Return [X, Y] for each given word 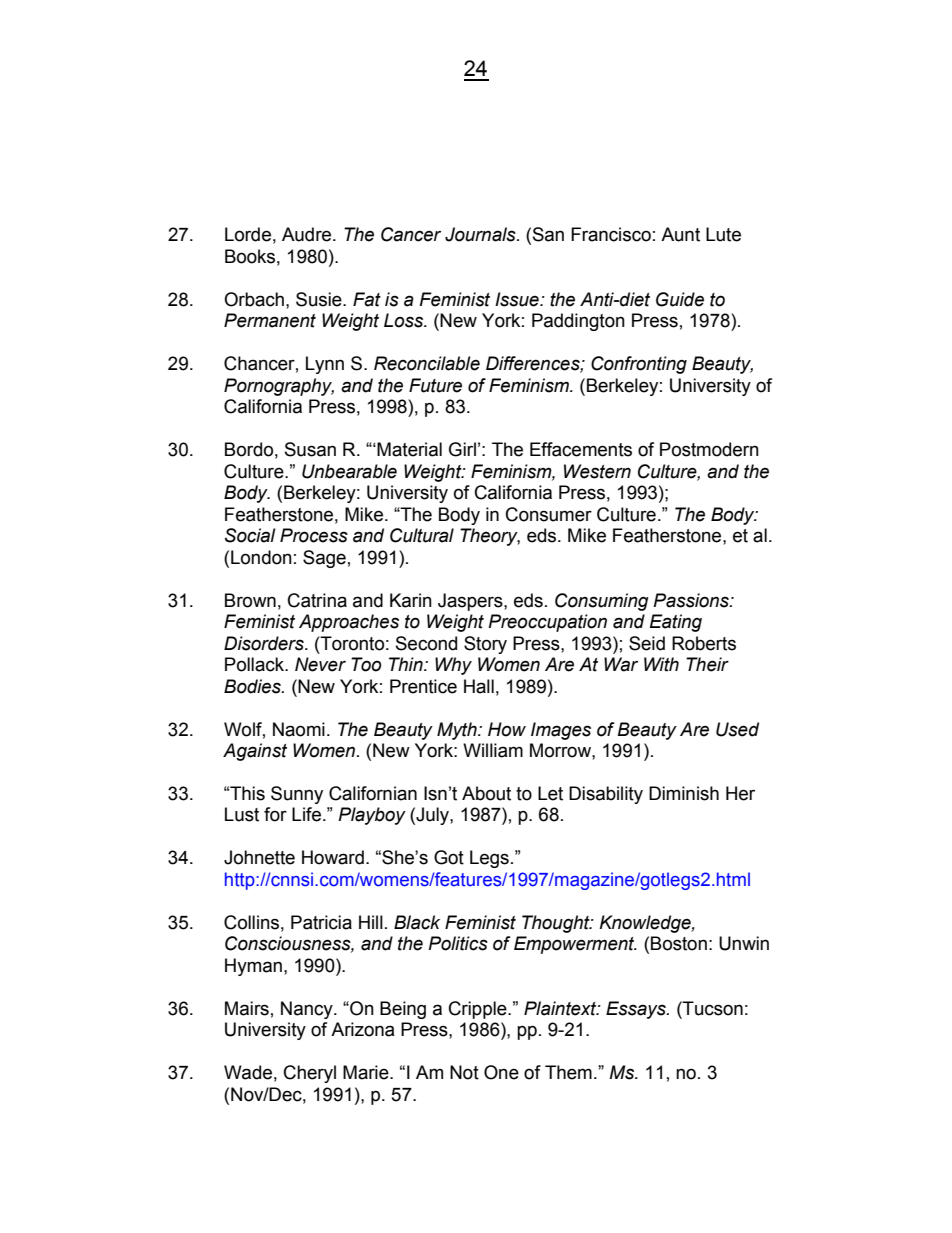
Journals [481, 234]
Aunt [680, 234]
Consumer [549, 514]
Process [314, 535]
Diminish [684, 793]
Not [464, 1072]
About [486, 793]
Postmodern [709, 449]
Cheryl [310, 1074]
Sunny [297, 795]
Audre [308, 234]
